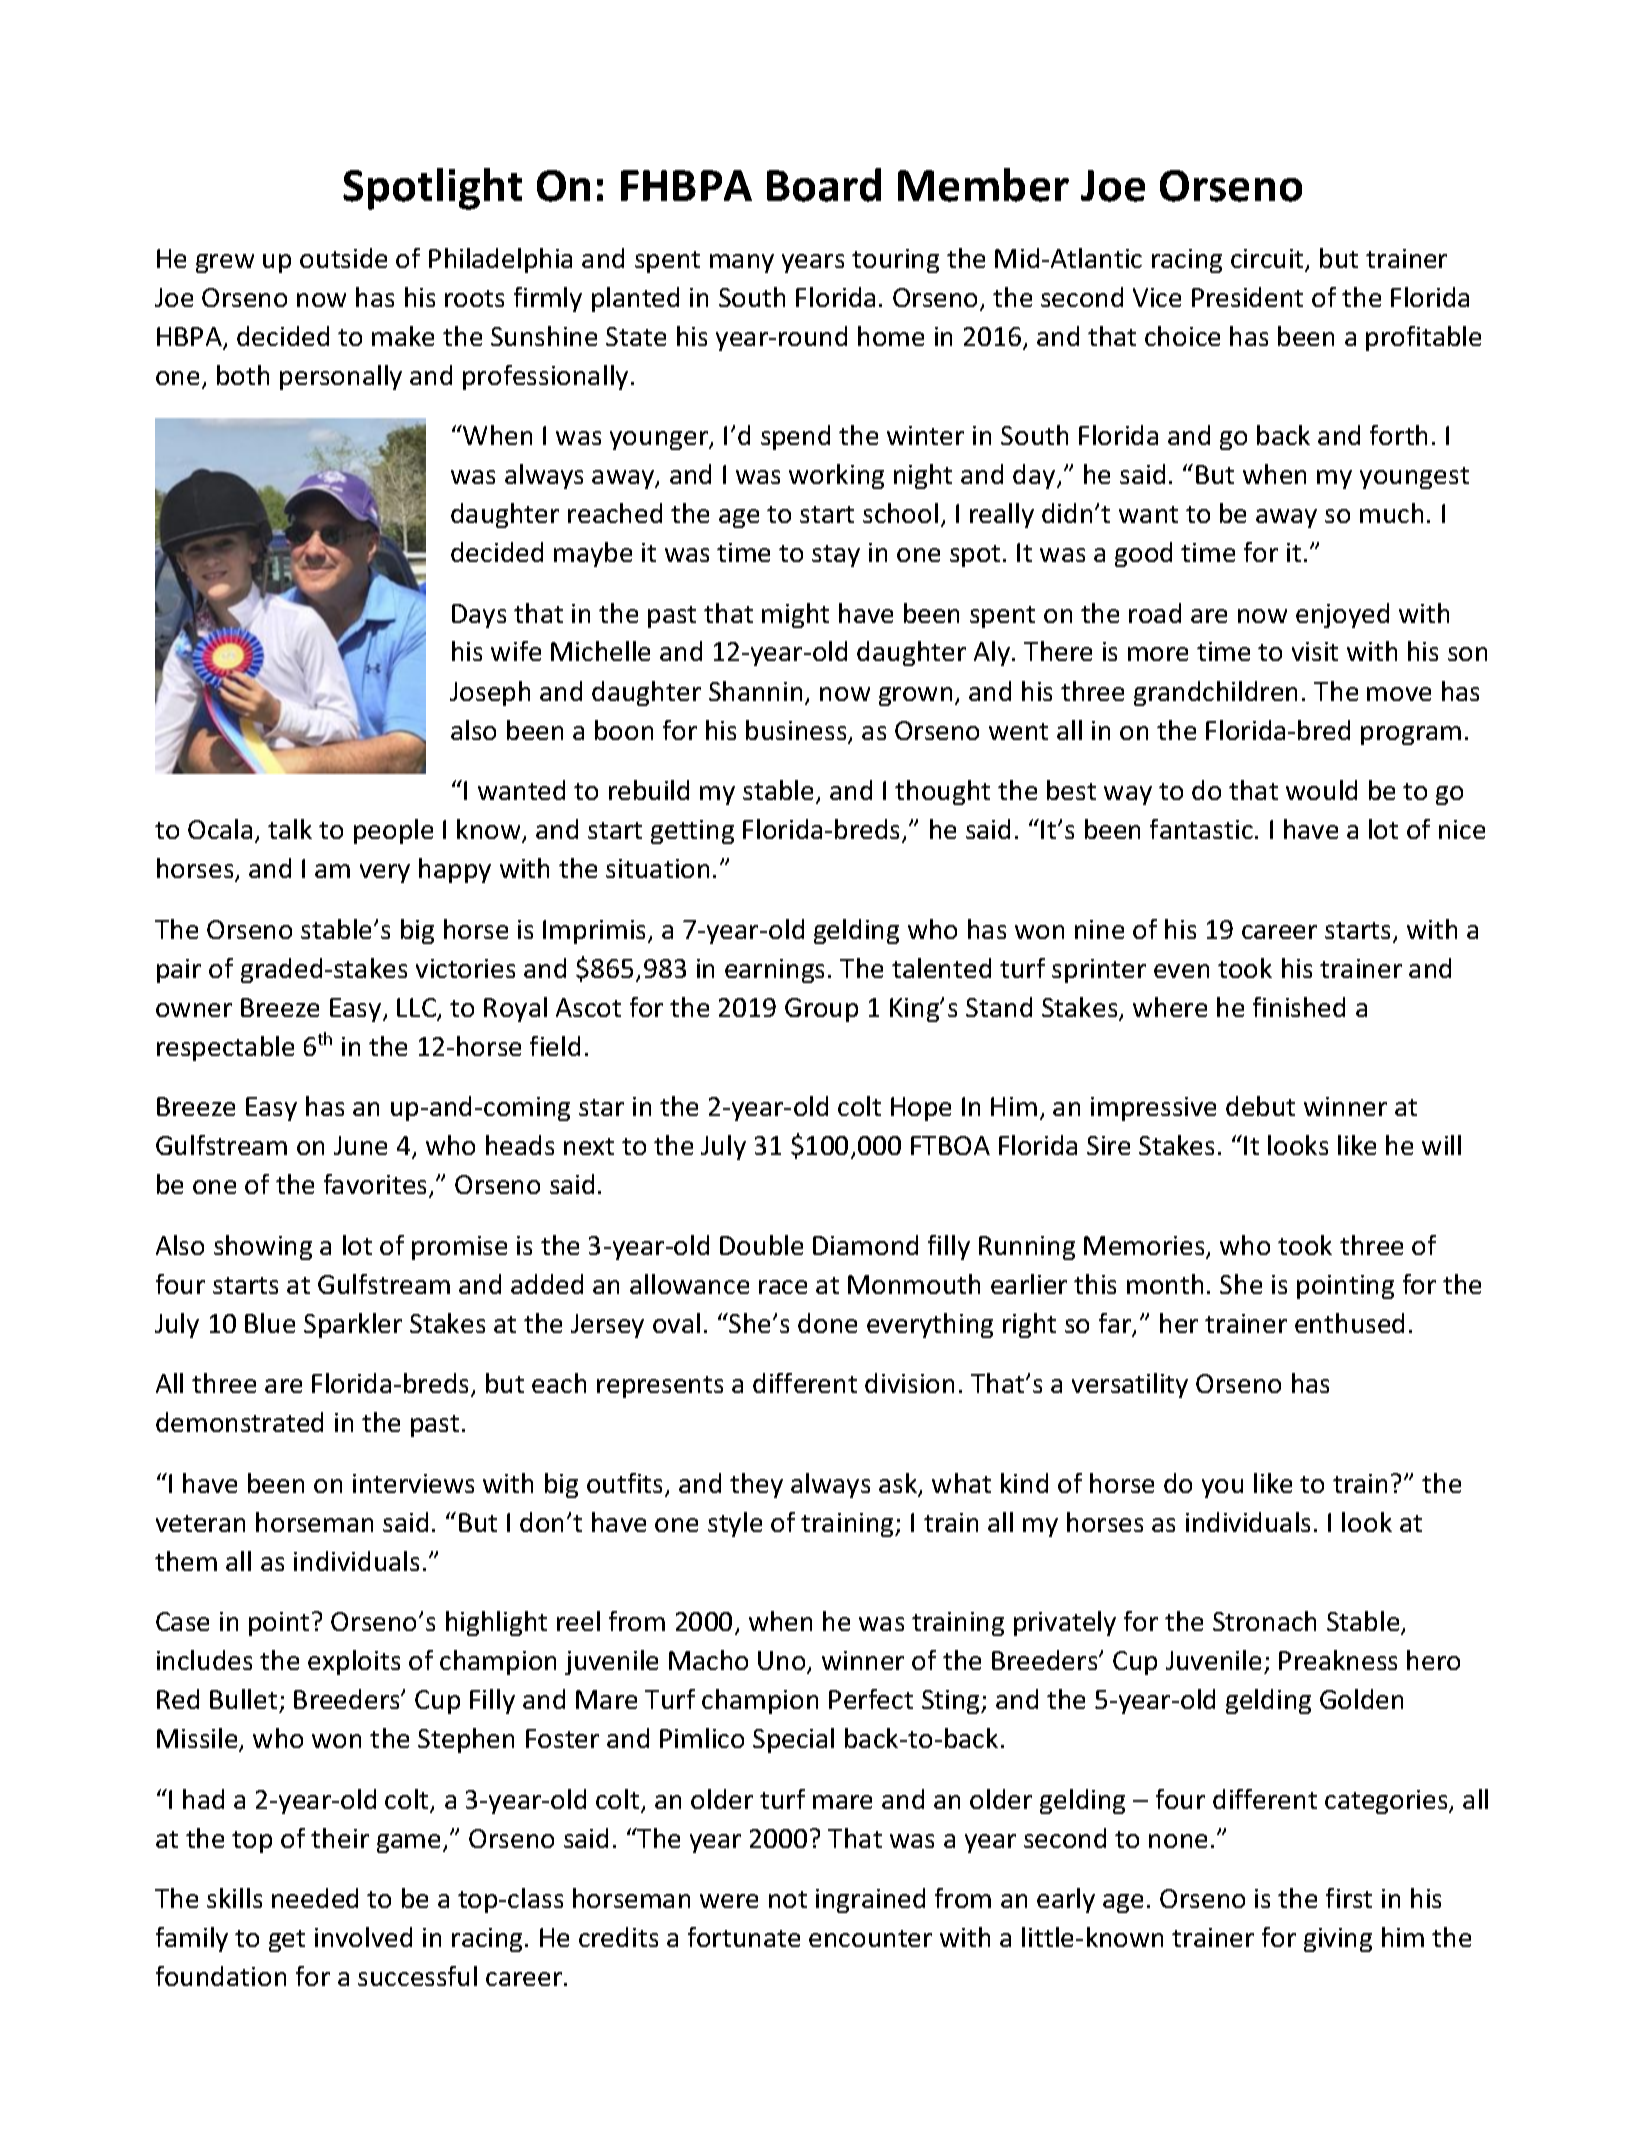 This document has width=1647, height=2131. I want to click on Group, so click(821, 1010).
